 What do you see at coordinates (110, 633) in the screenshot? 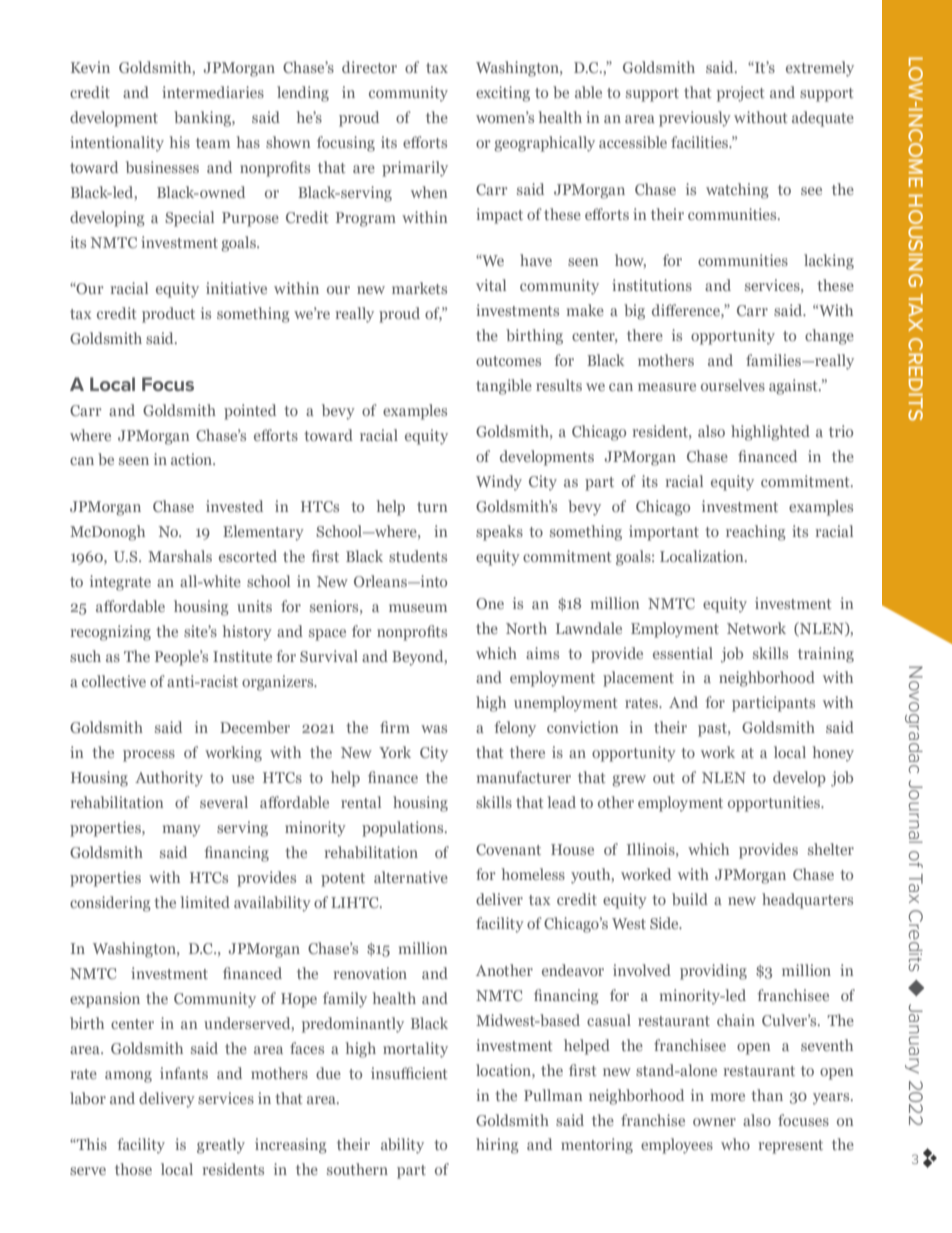
I see `recognizing` at bounding box center [110, 633].
